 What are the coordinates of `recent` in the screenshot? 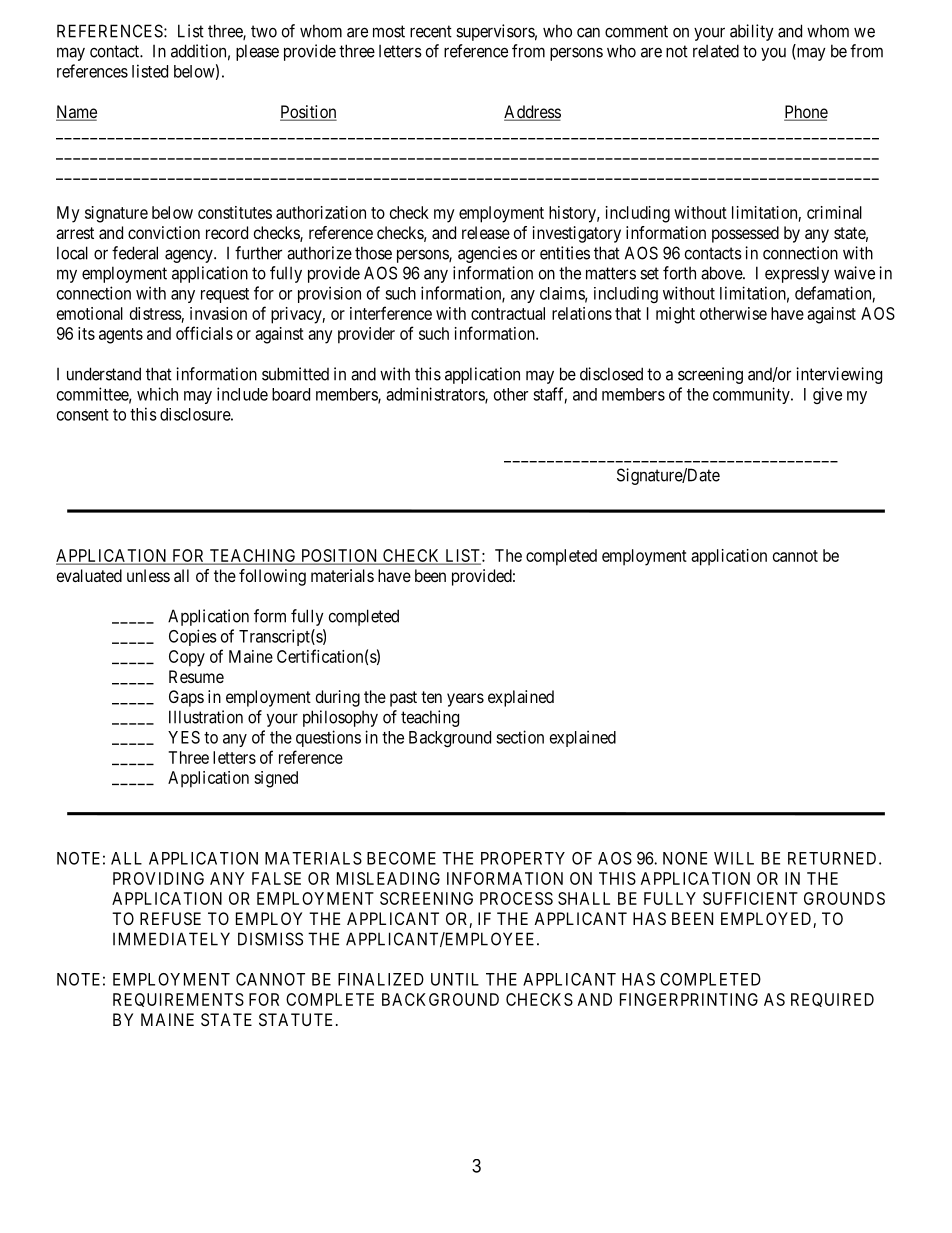 It's located at (431, 31).
